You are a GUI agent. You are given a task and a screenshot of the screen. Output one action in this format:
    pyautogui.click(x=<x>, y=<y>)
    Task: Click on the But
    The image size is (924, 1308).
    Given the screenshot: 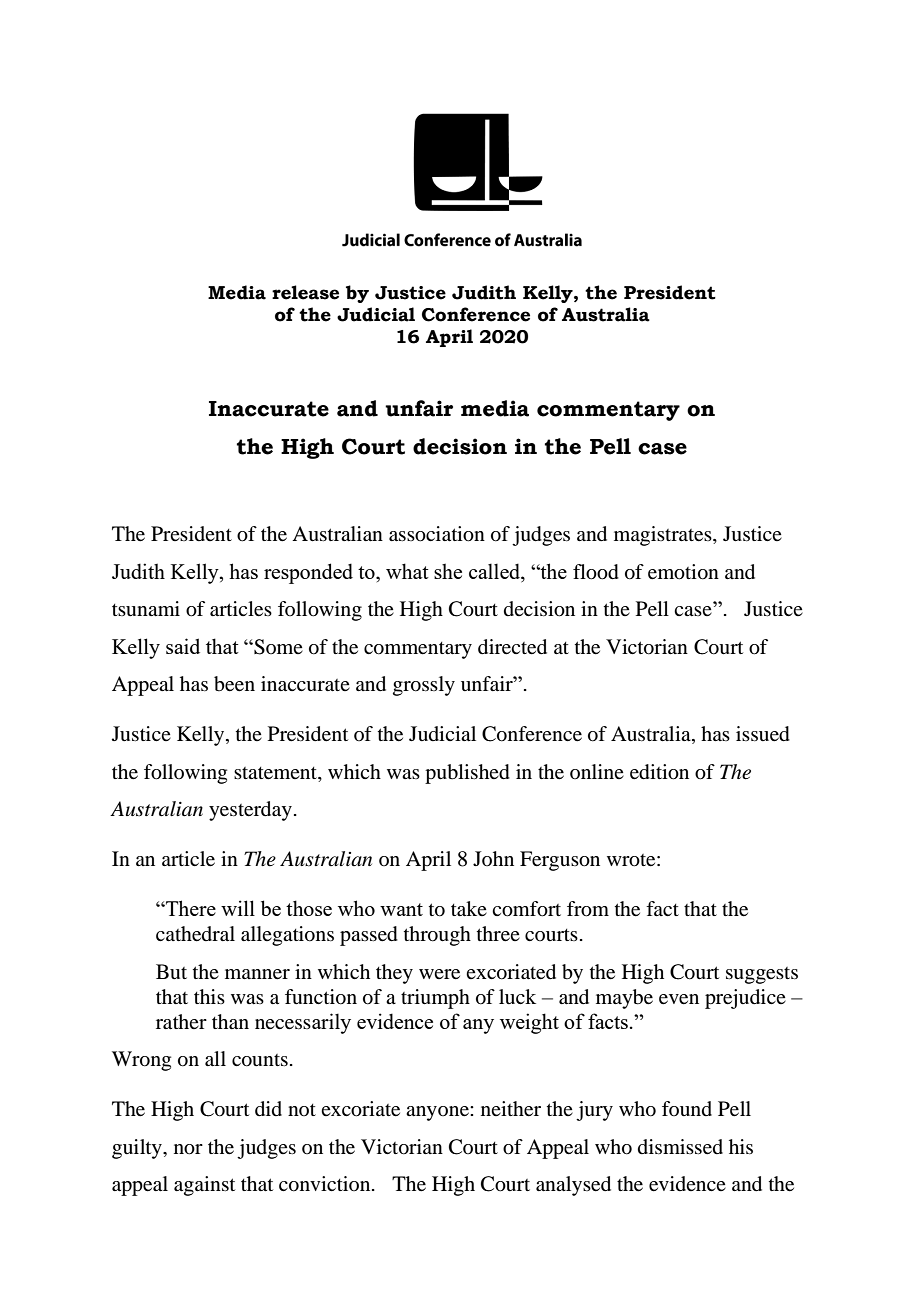 What is the action you would take?
    pyautogui.click(x=171, y=971)
